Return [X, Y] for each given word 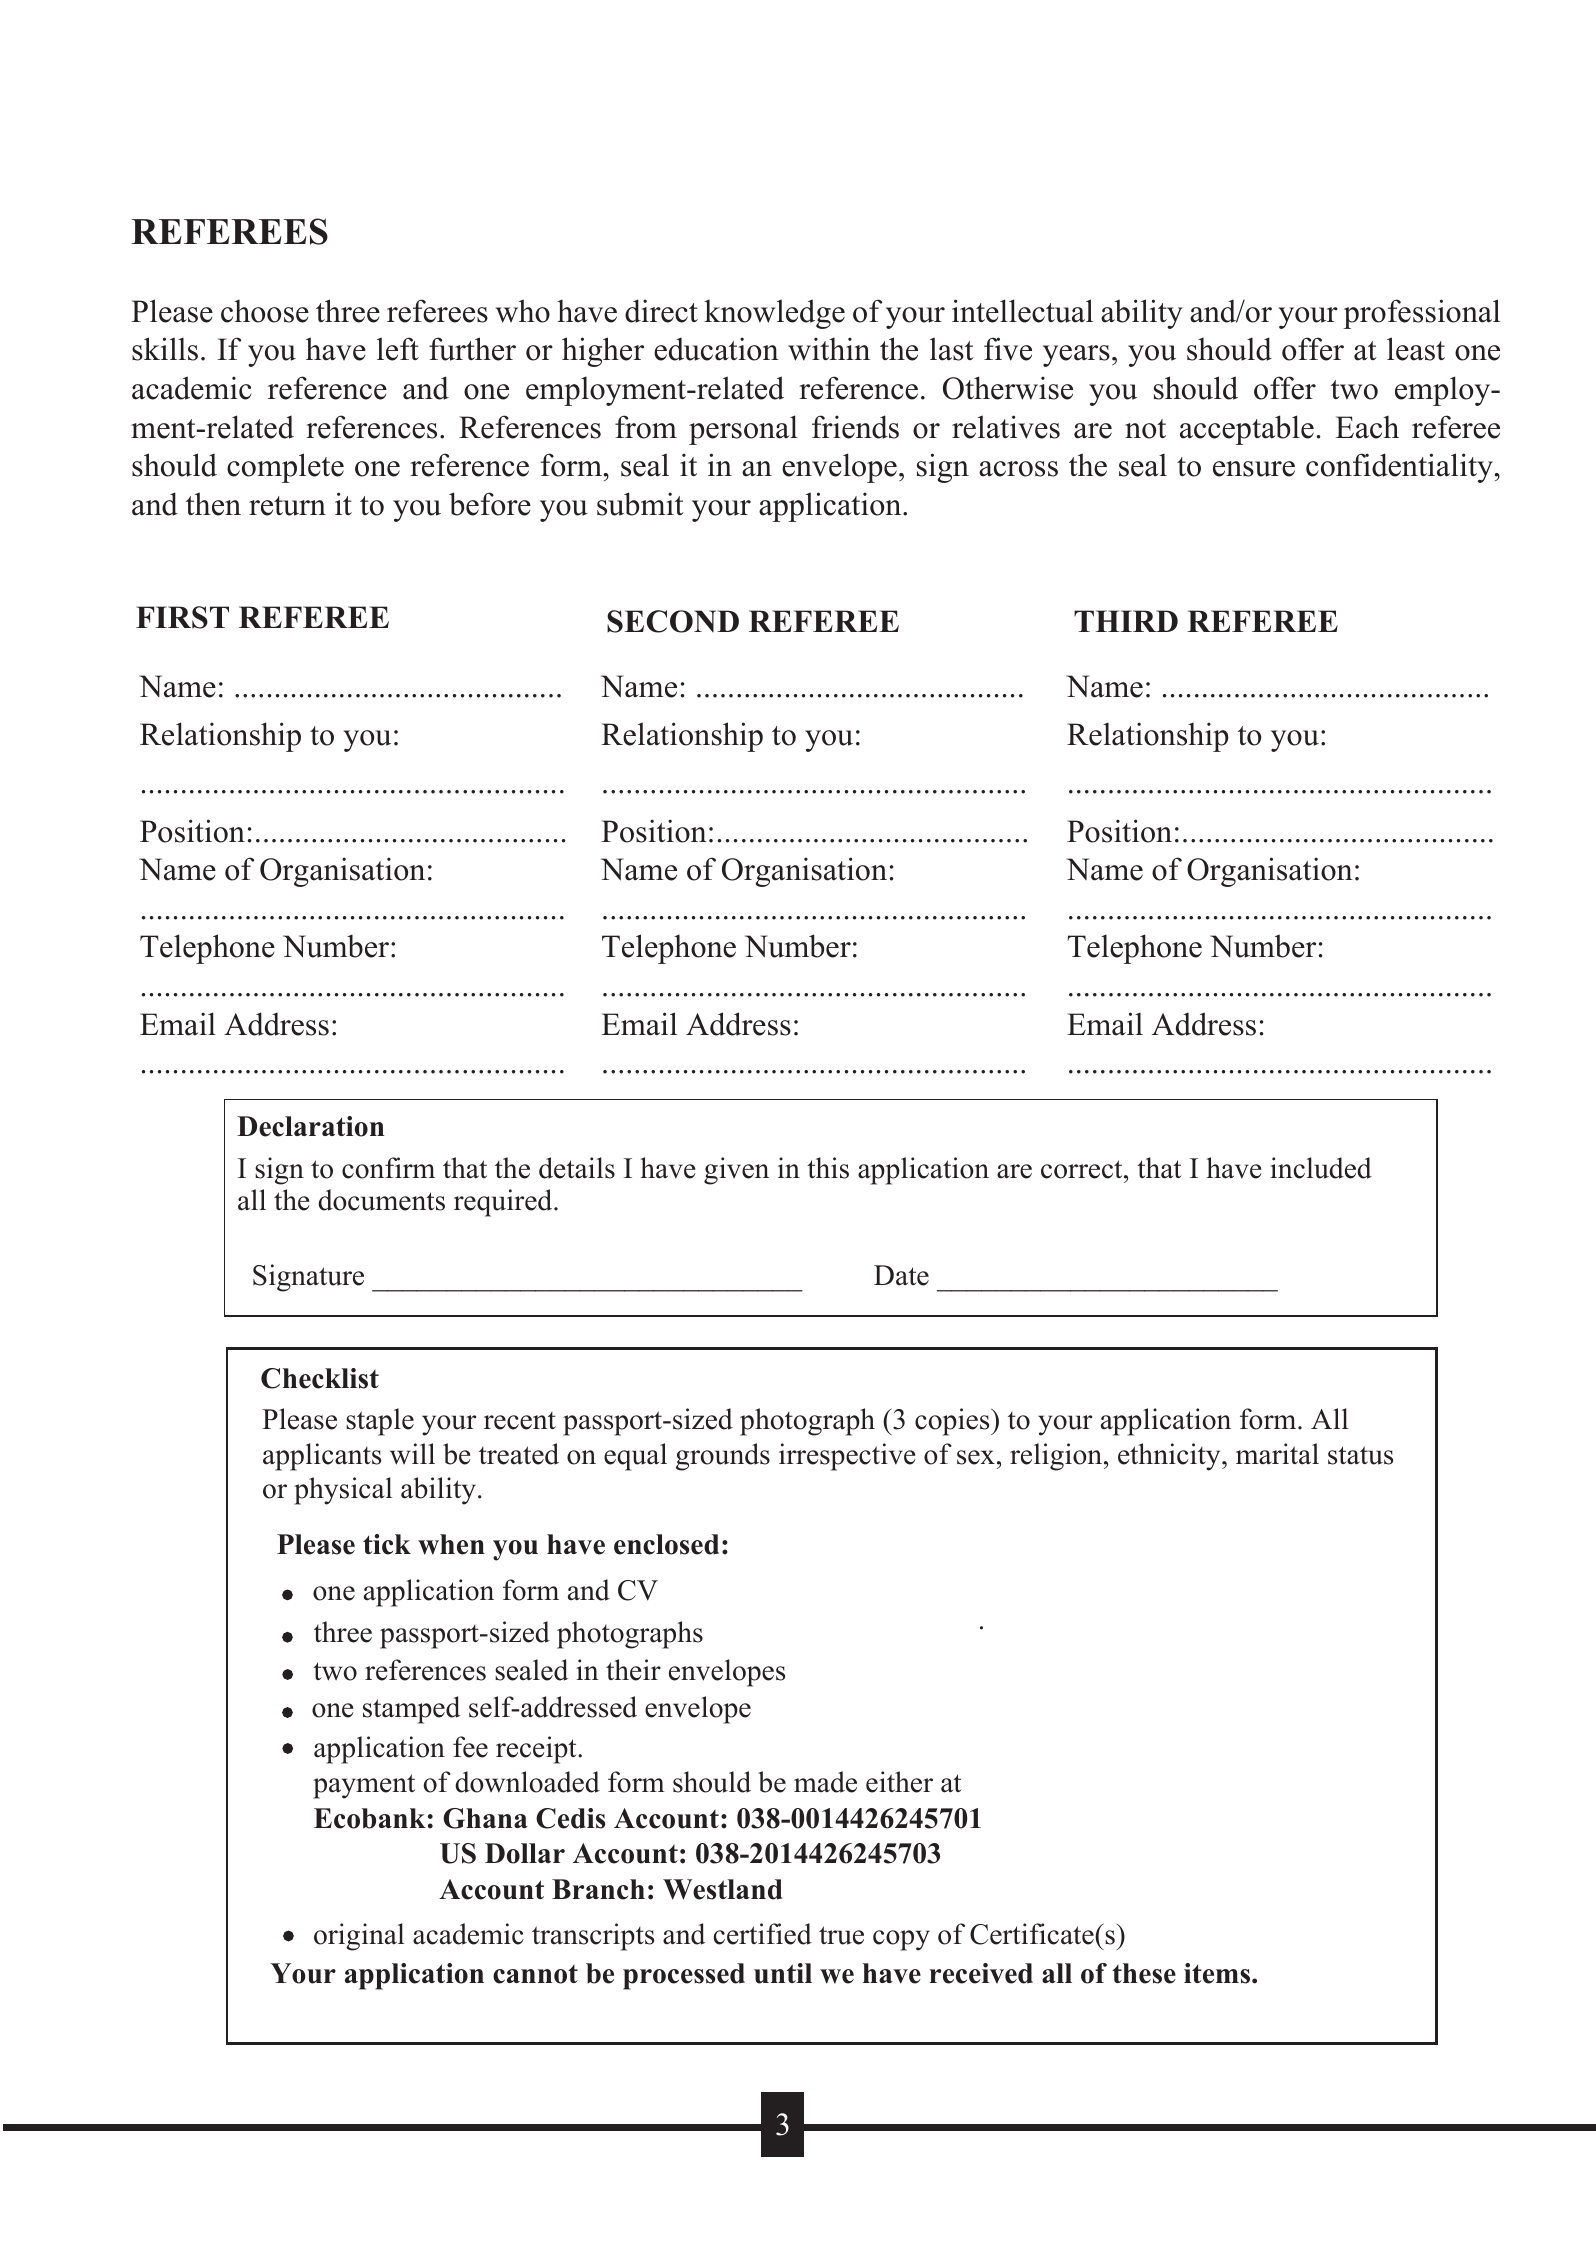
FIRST [182, 617]
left [398, 349]
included [1321, 1168]
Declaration [310, 1126]
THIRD [1126, 621]
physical [343, 1491]
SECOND [673, 621]
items [1218, 1973]
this [828, 1168]
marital [1277, 1454]
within [829, 349]
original [359, 1937]
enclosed [666, 1544]
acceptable [1247, 430]
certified [763, 1934]
